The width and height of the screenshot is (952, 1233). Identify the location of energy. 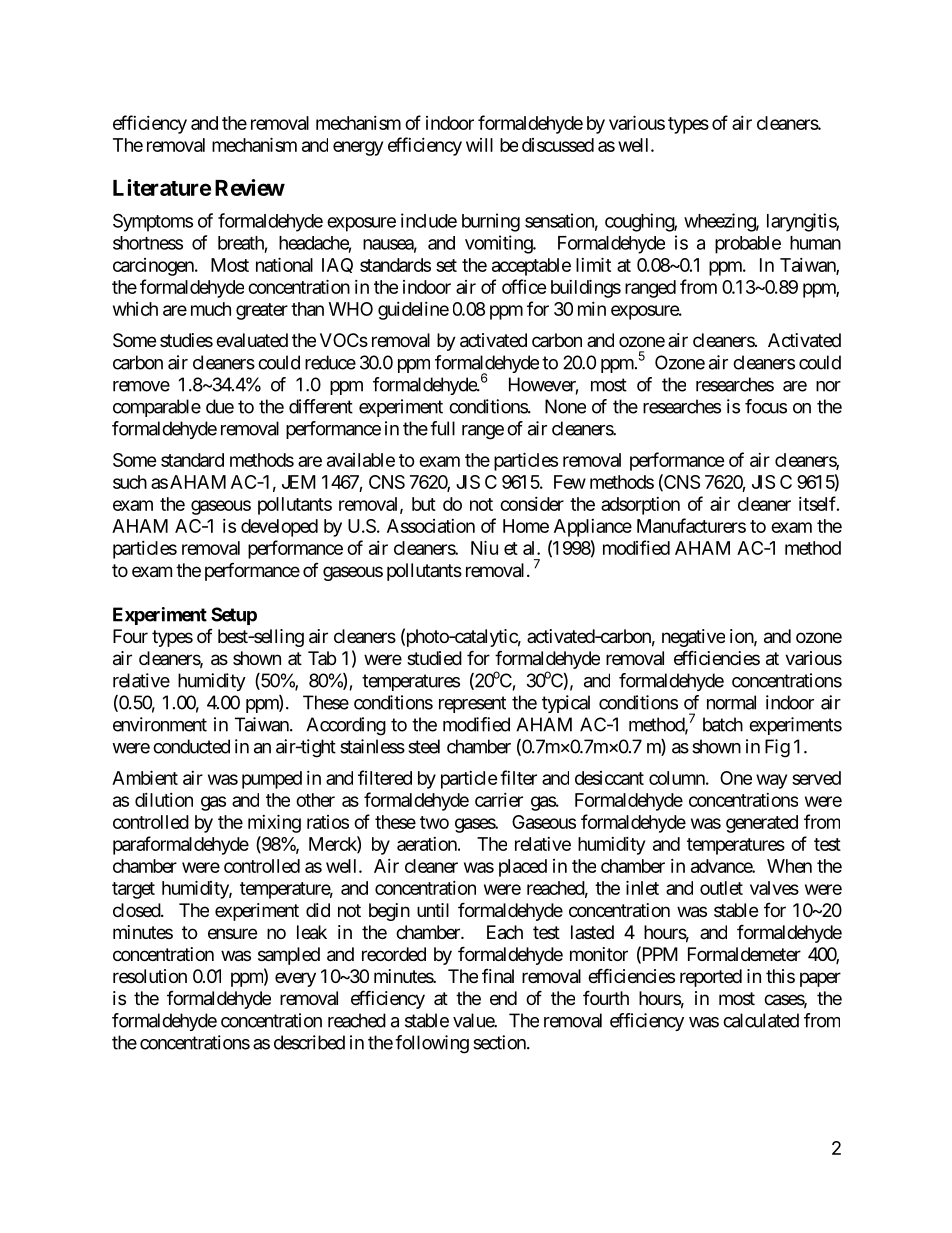
(358, 148).
